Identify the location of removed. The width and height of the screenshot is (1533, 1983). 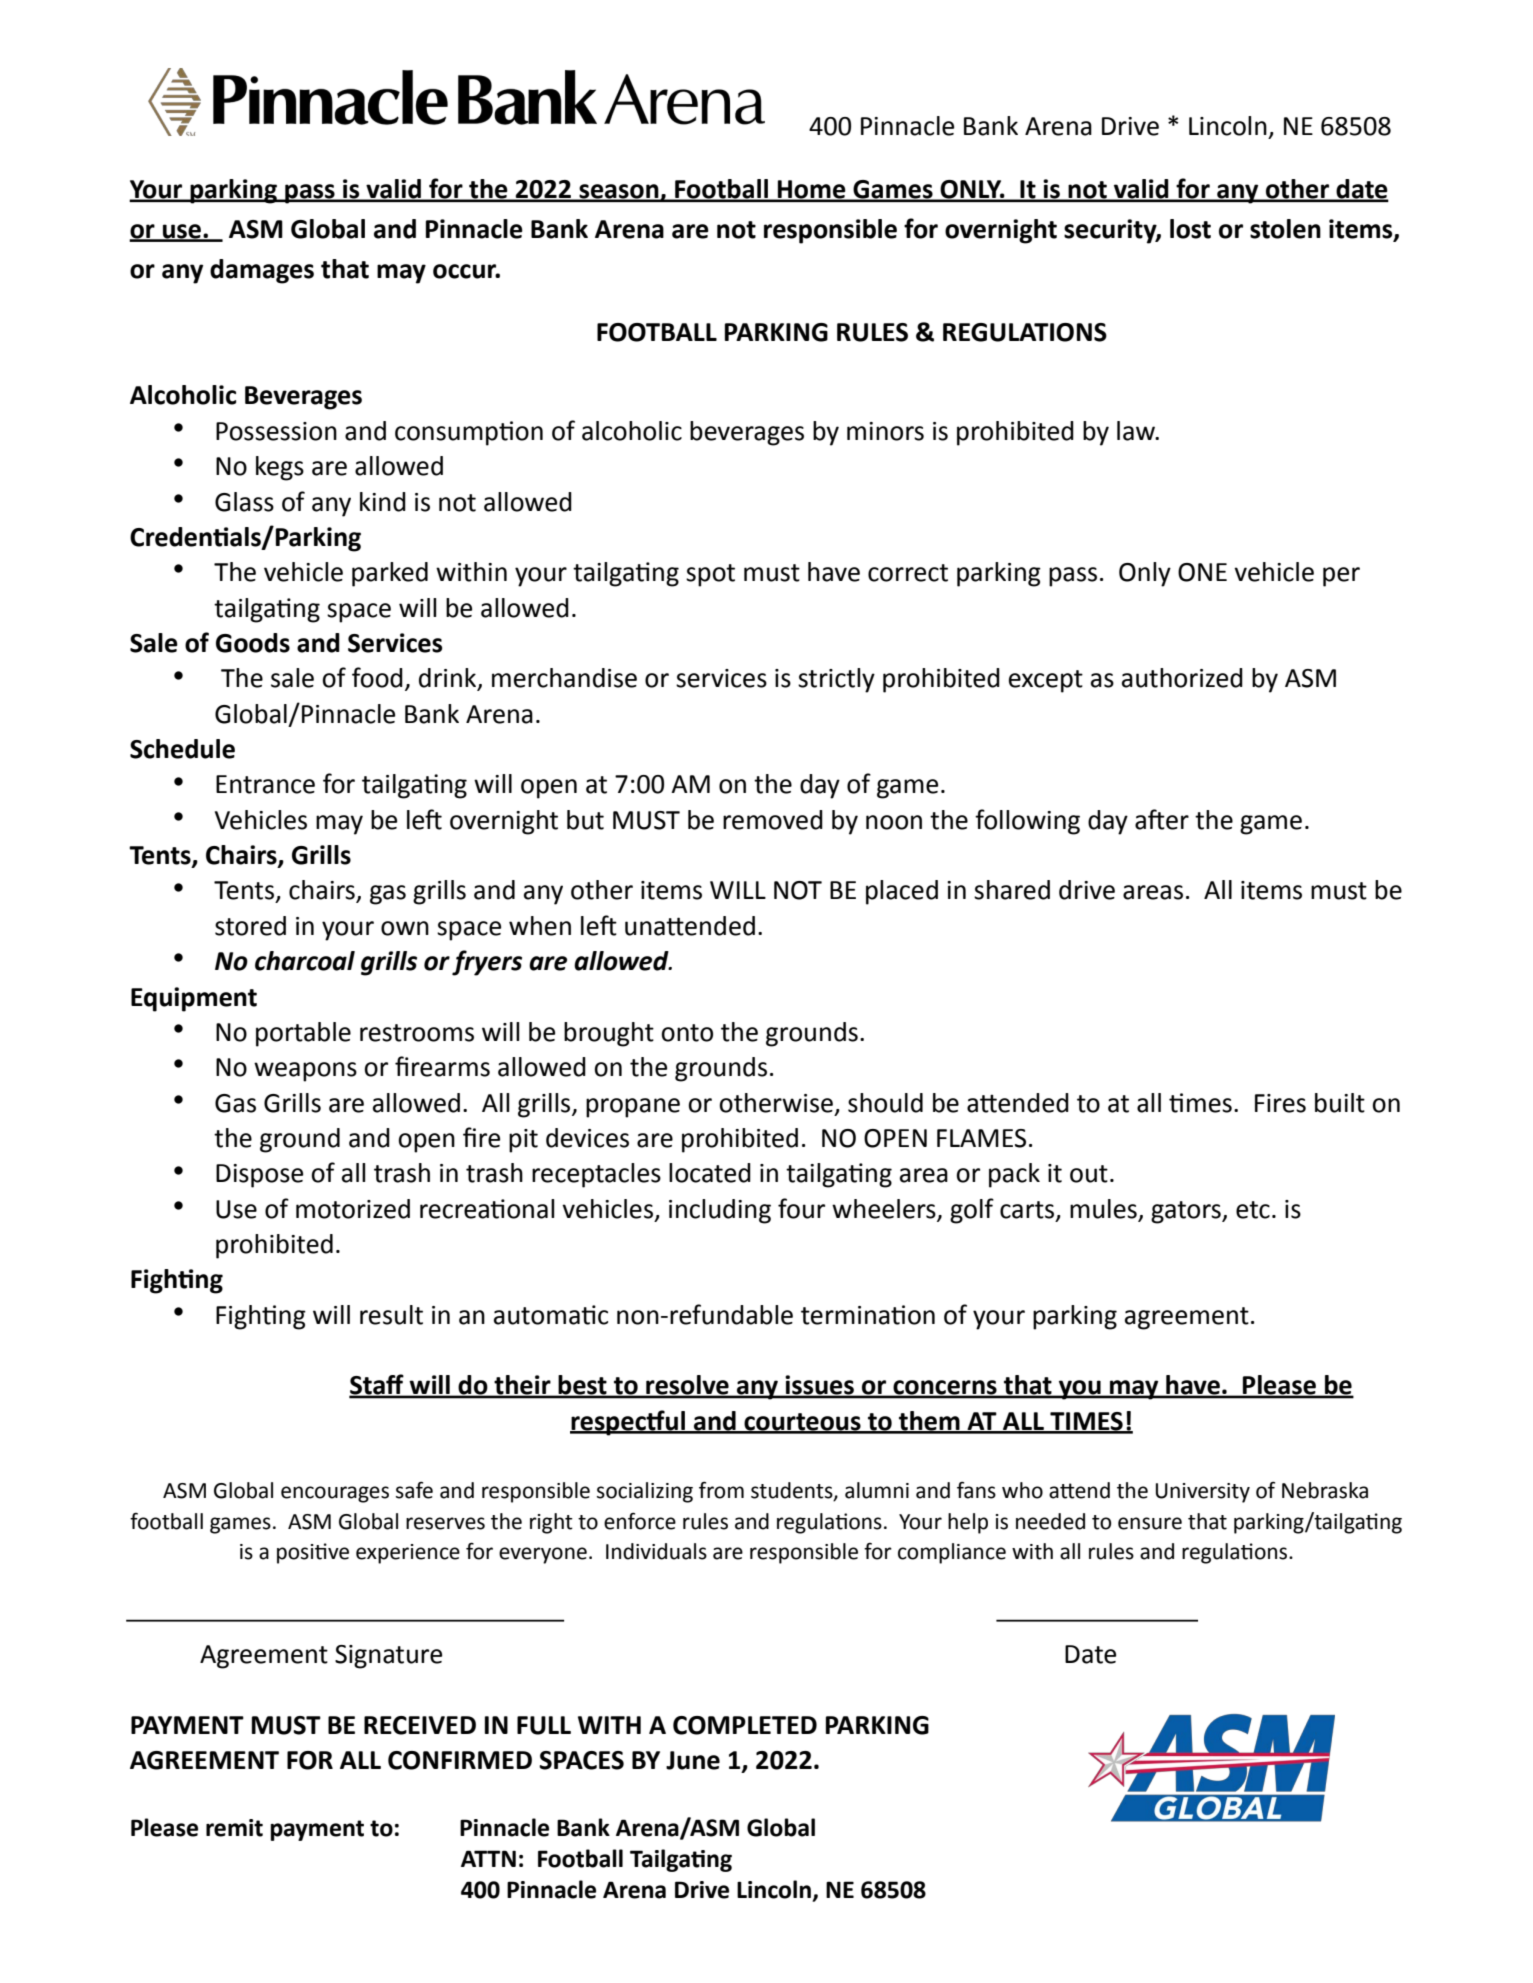
(773, 820).
